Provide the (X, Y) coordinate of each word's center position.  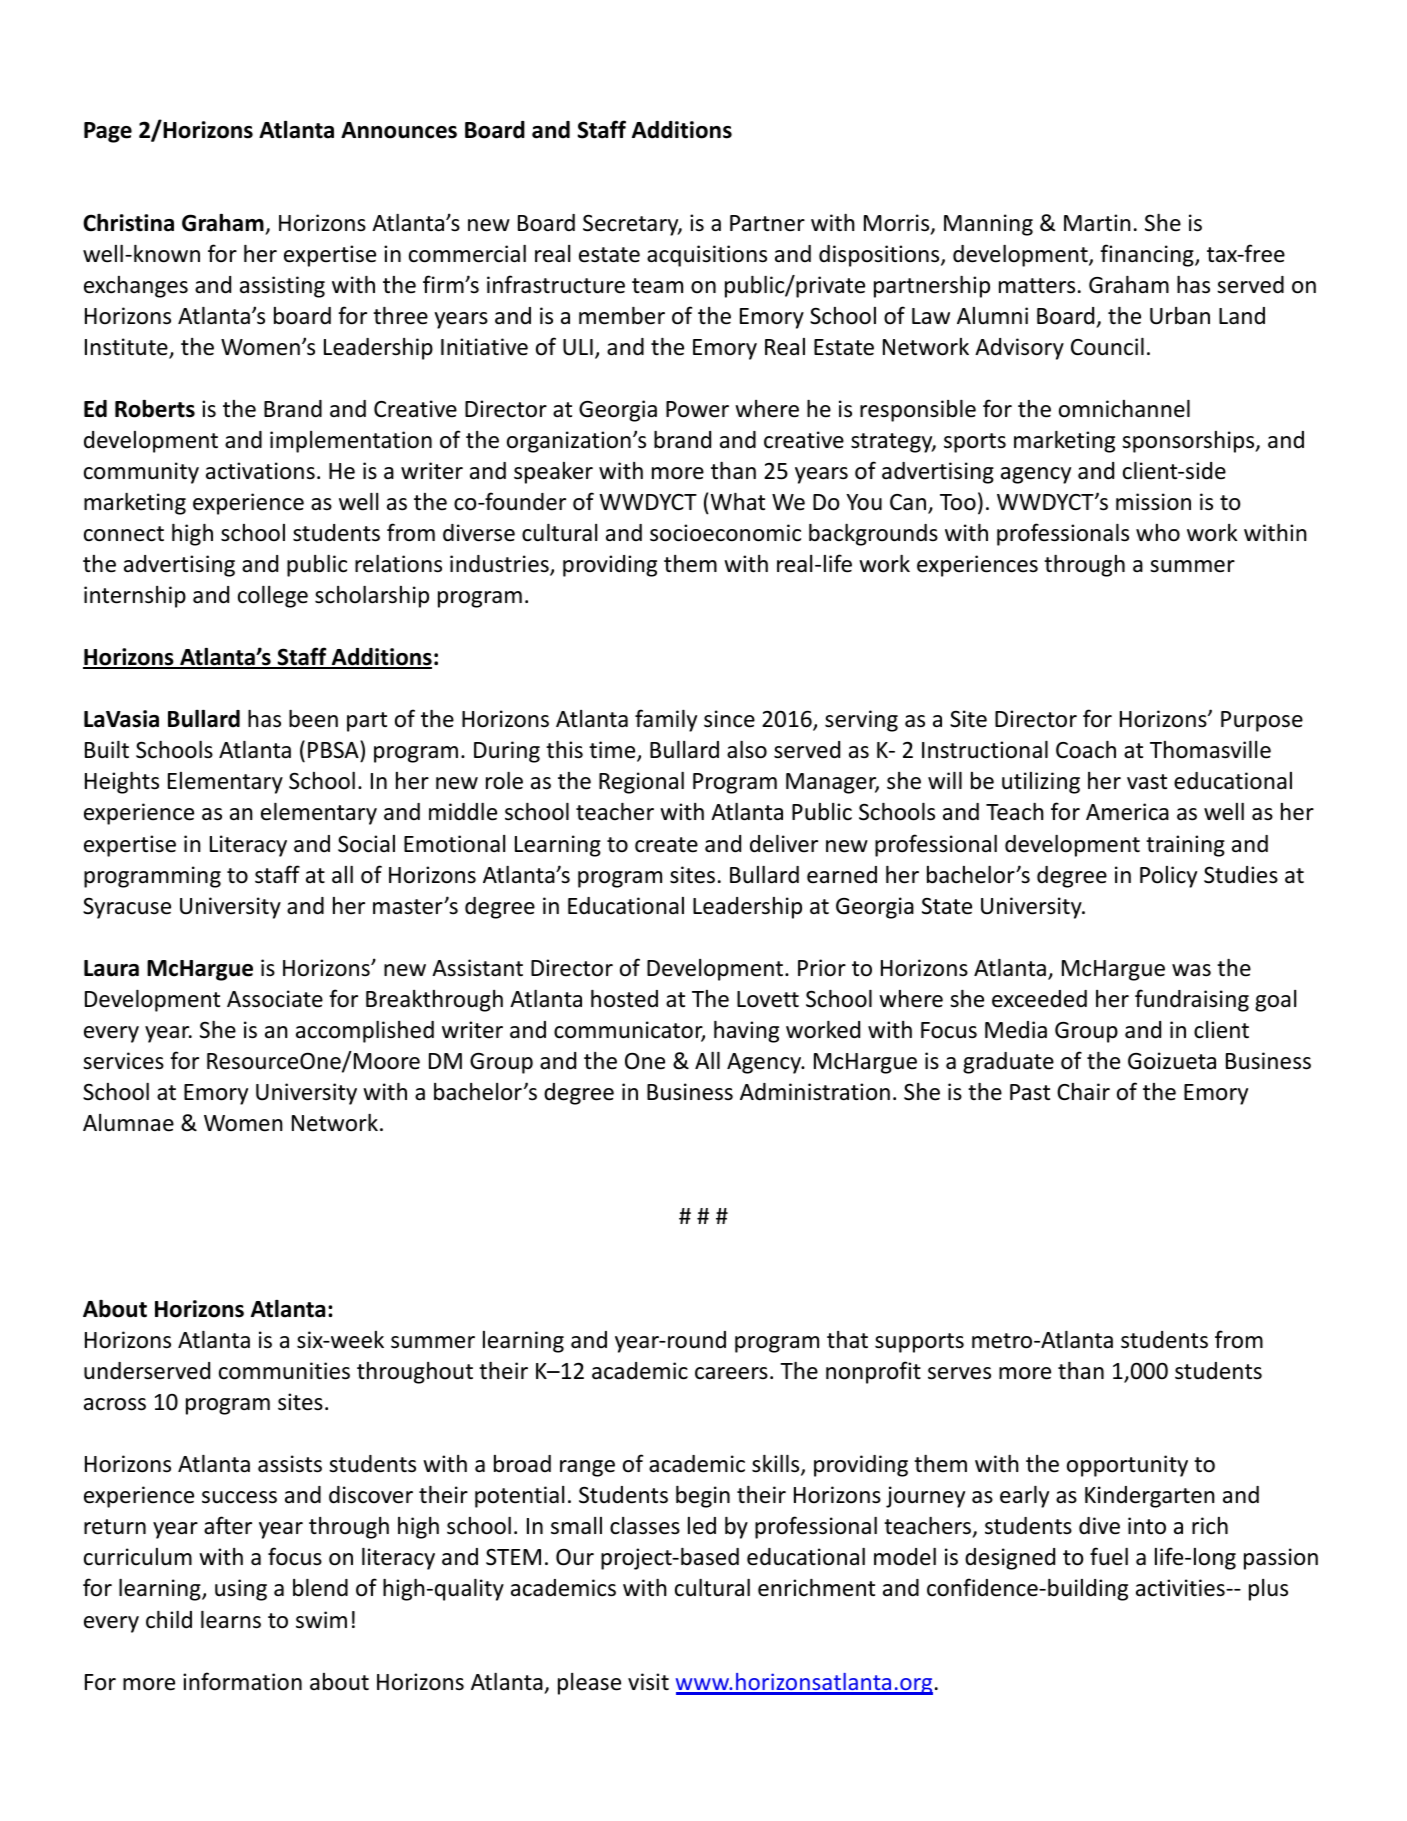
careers (731, 1373)
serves (959, 1373)
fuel (1109, 1556)
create (666, 845)
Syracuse (127, 908)
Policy (1168, 877)
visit (648, 1682)
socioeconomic (725, 533)
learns (231, 1620)
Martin (1097, 223)
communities (284, 1371)
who (1158, 533)
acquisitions (707, 256)
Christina (128, 223)
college (273, 597)
